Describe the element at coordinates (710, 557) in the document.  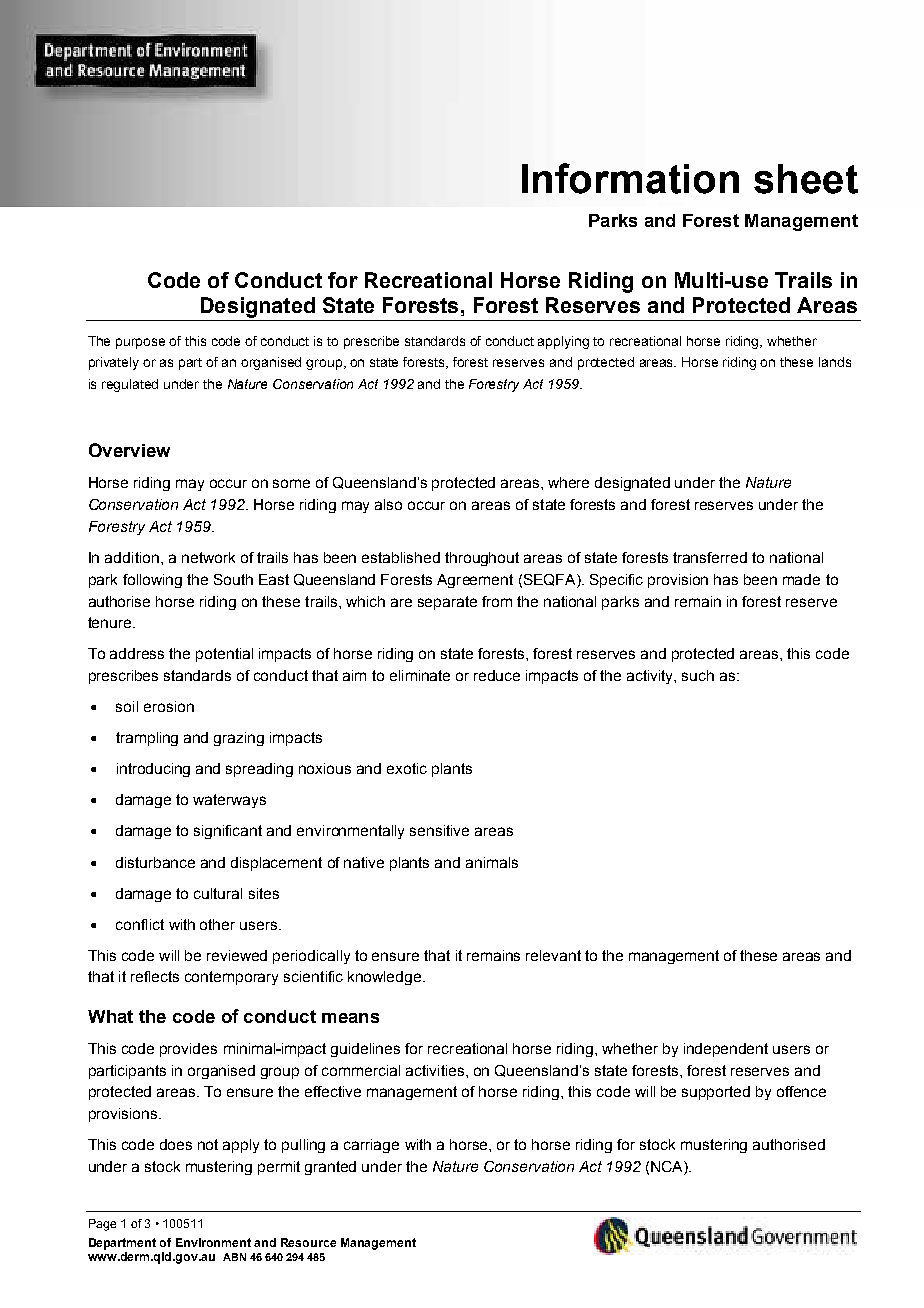
I see `transferred` at that location.
